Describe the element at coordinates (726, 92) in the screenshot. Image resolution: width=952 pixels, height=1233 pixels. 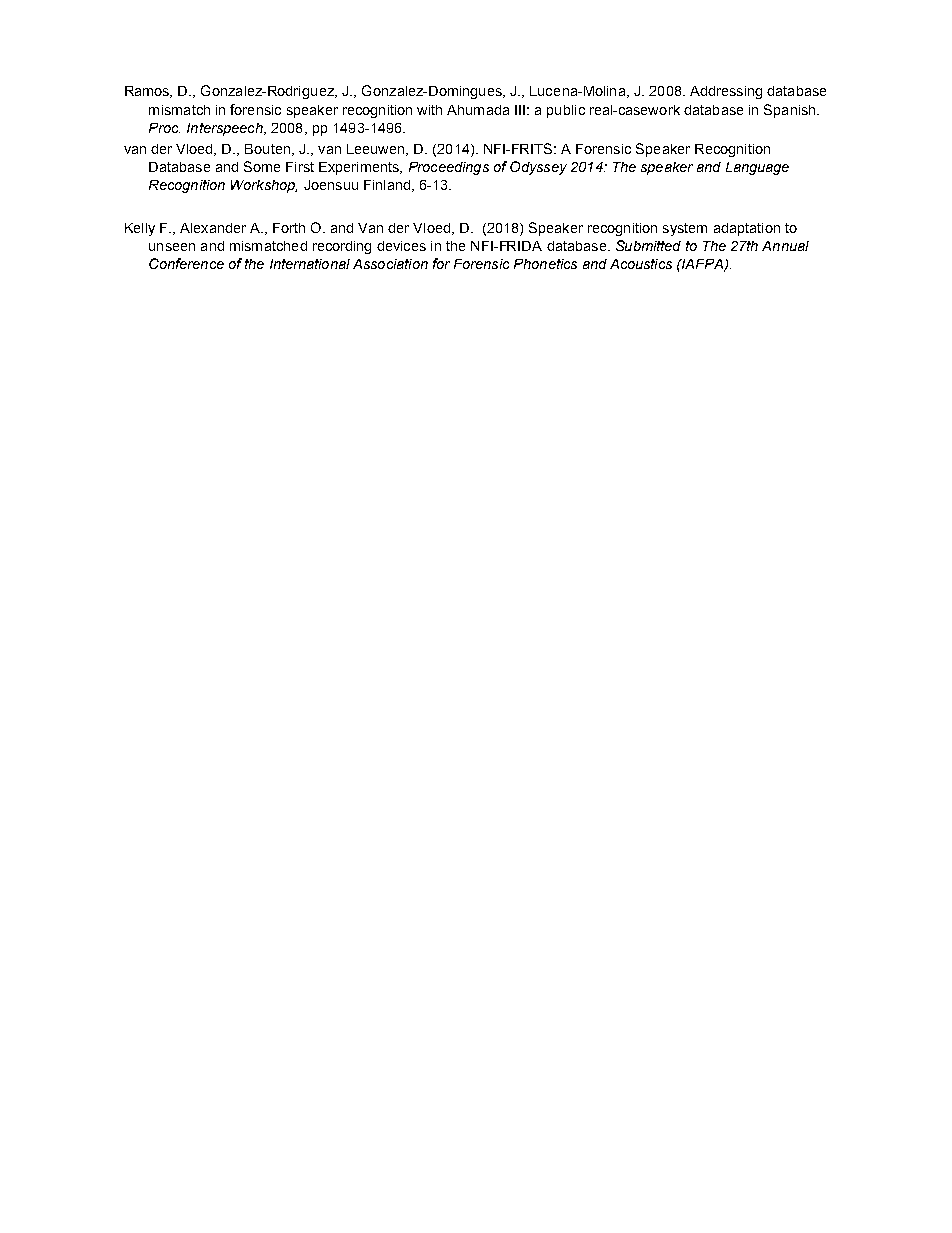
I see `Addressing` at that location.
